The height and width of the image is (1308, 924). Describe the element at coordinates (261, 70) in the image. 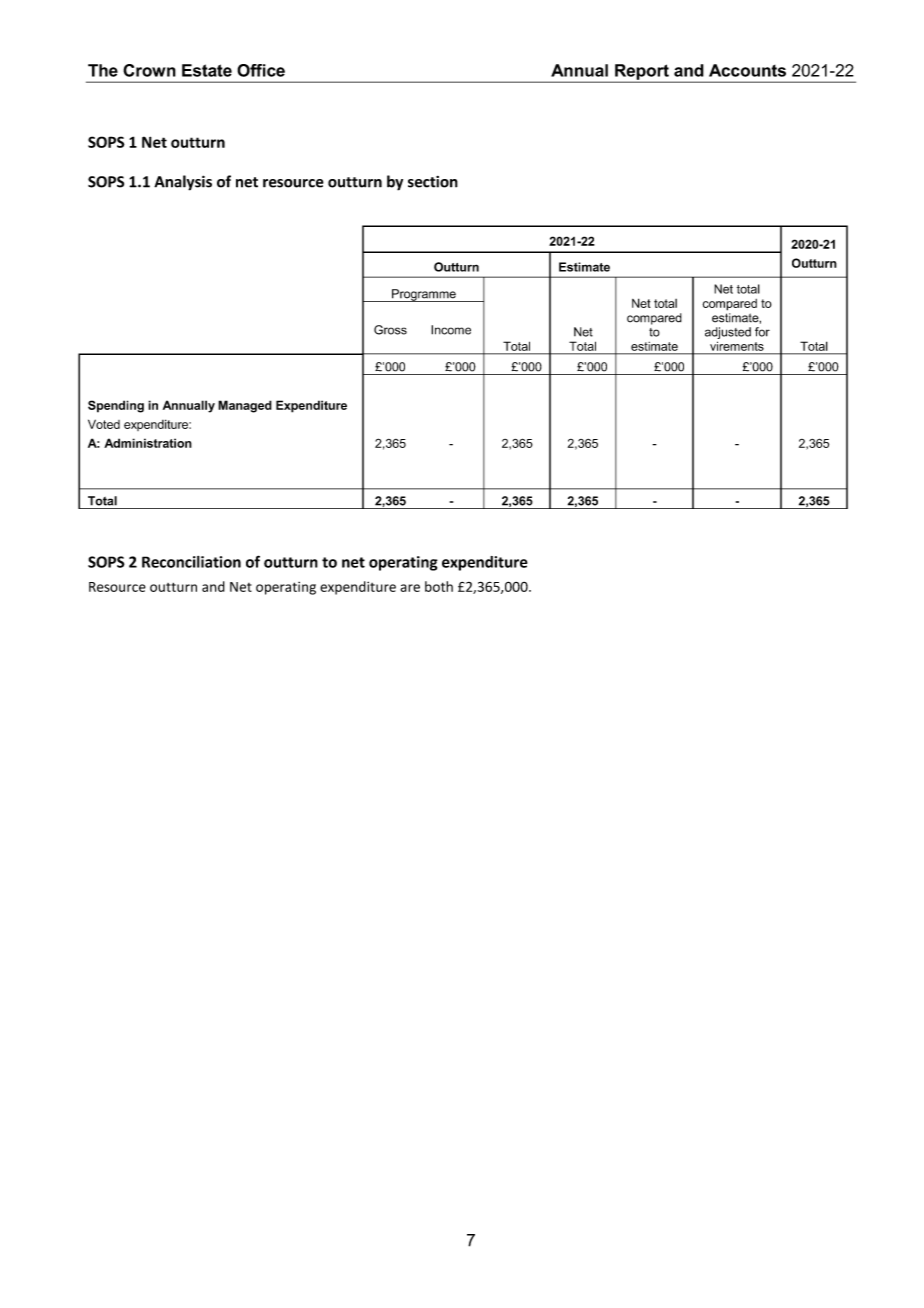

I see `Office` at that location.
